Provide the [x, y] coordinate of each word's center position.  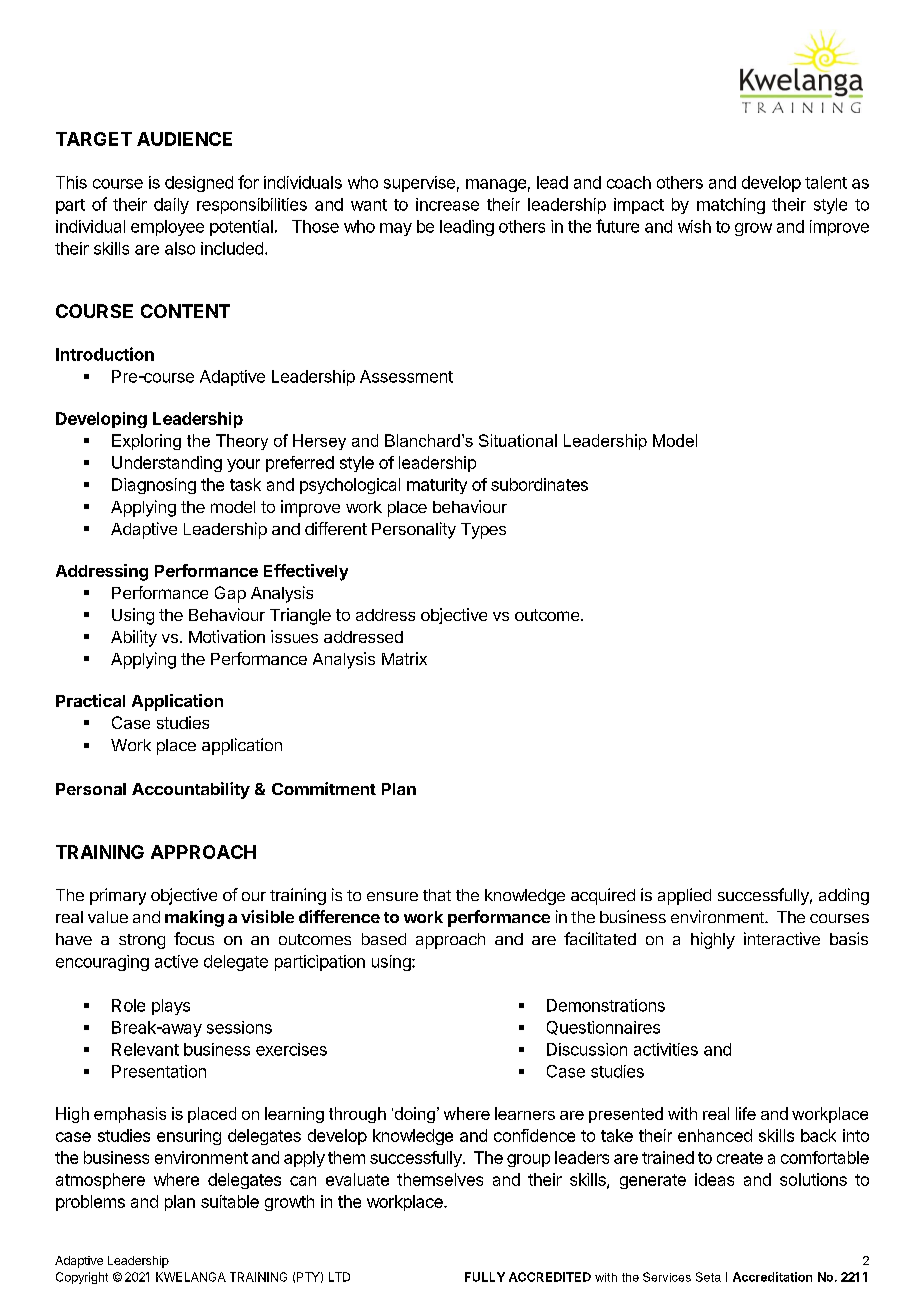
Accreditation [772, 1277]
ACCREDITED [550, 1277]
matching [731, 206]
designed [199, 184]
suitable [230, 1201]
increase [447, 204]
